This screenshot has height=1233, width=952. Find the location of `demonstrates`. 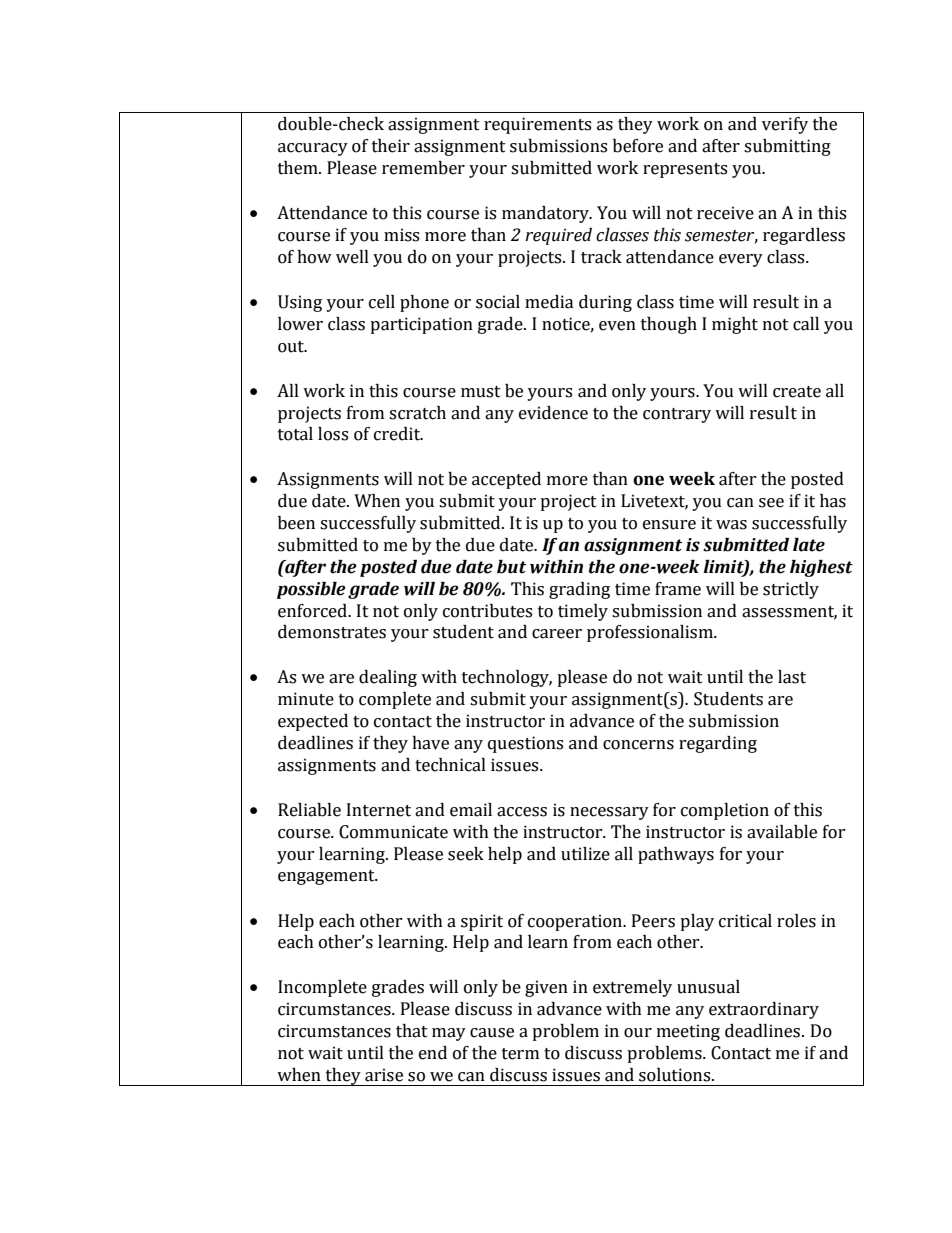

demonstrates is located at coordinates (332, 632).
